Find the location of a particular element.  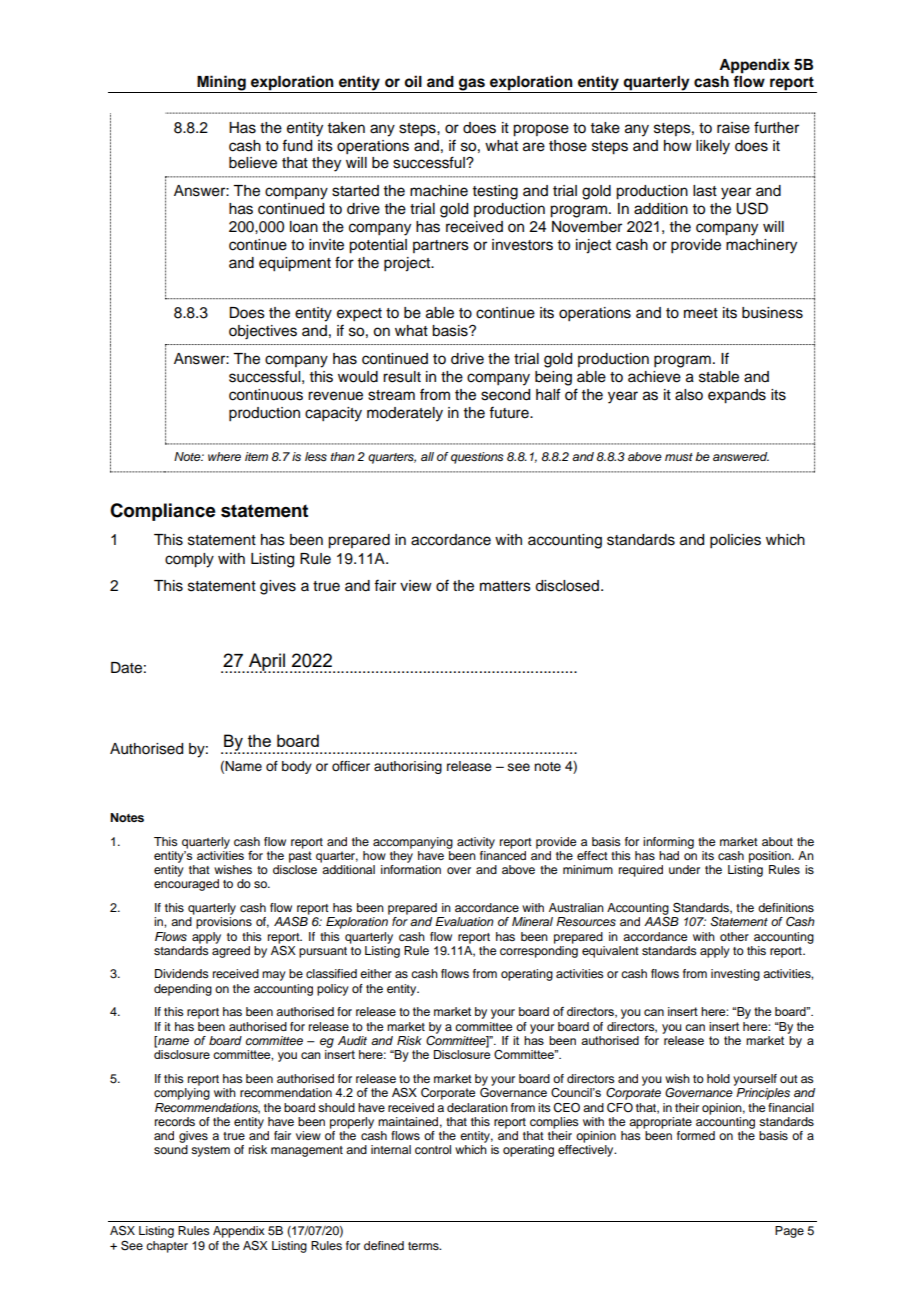

agreed is located at coordinates (231, 952).
